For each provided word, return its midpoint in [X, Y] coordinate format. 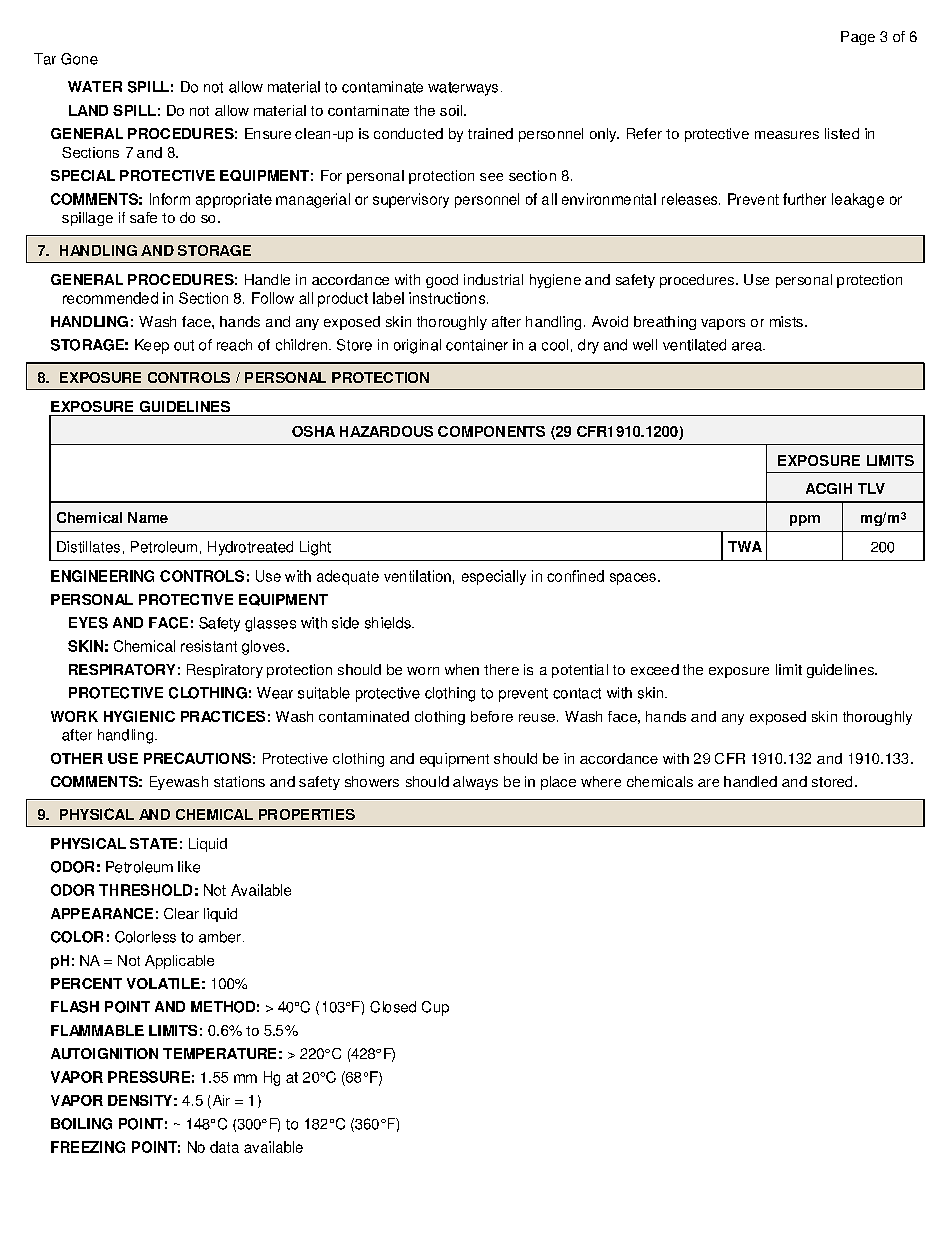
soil [452, 110]
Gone [79, 59]
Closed [393, 1007]
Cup [435, 1008]
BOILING [81, 1124]
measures [787, 135]
